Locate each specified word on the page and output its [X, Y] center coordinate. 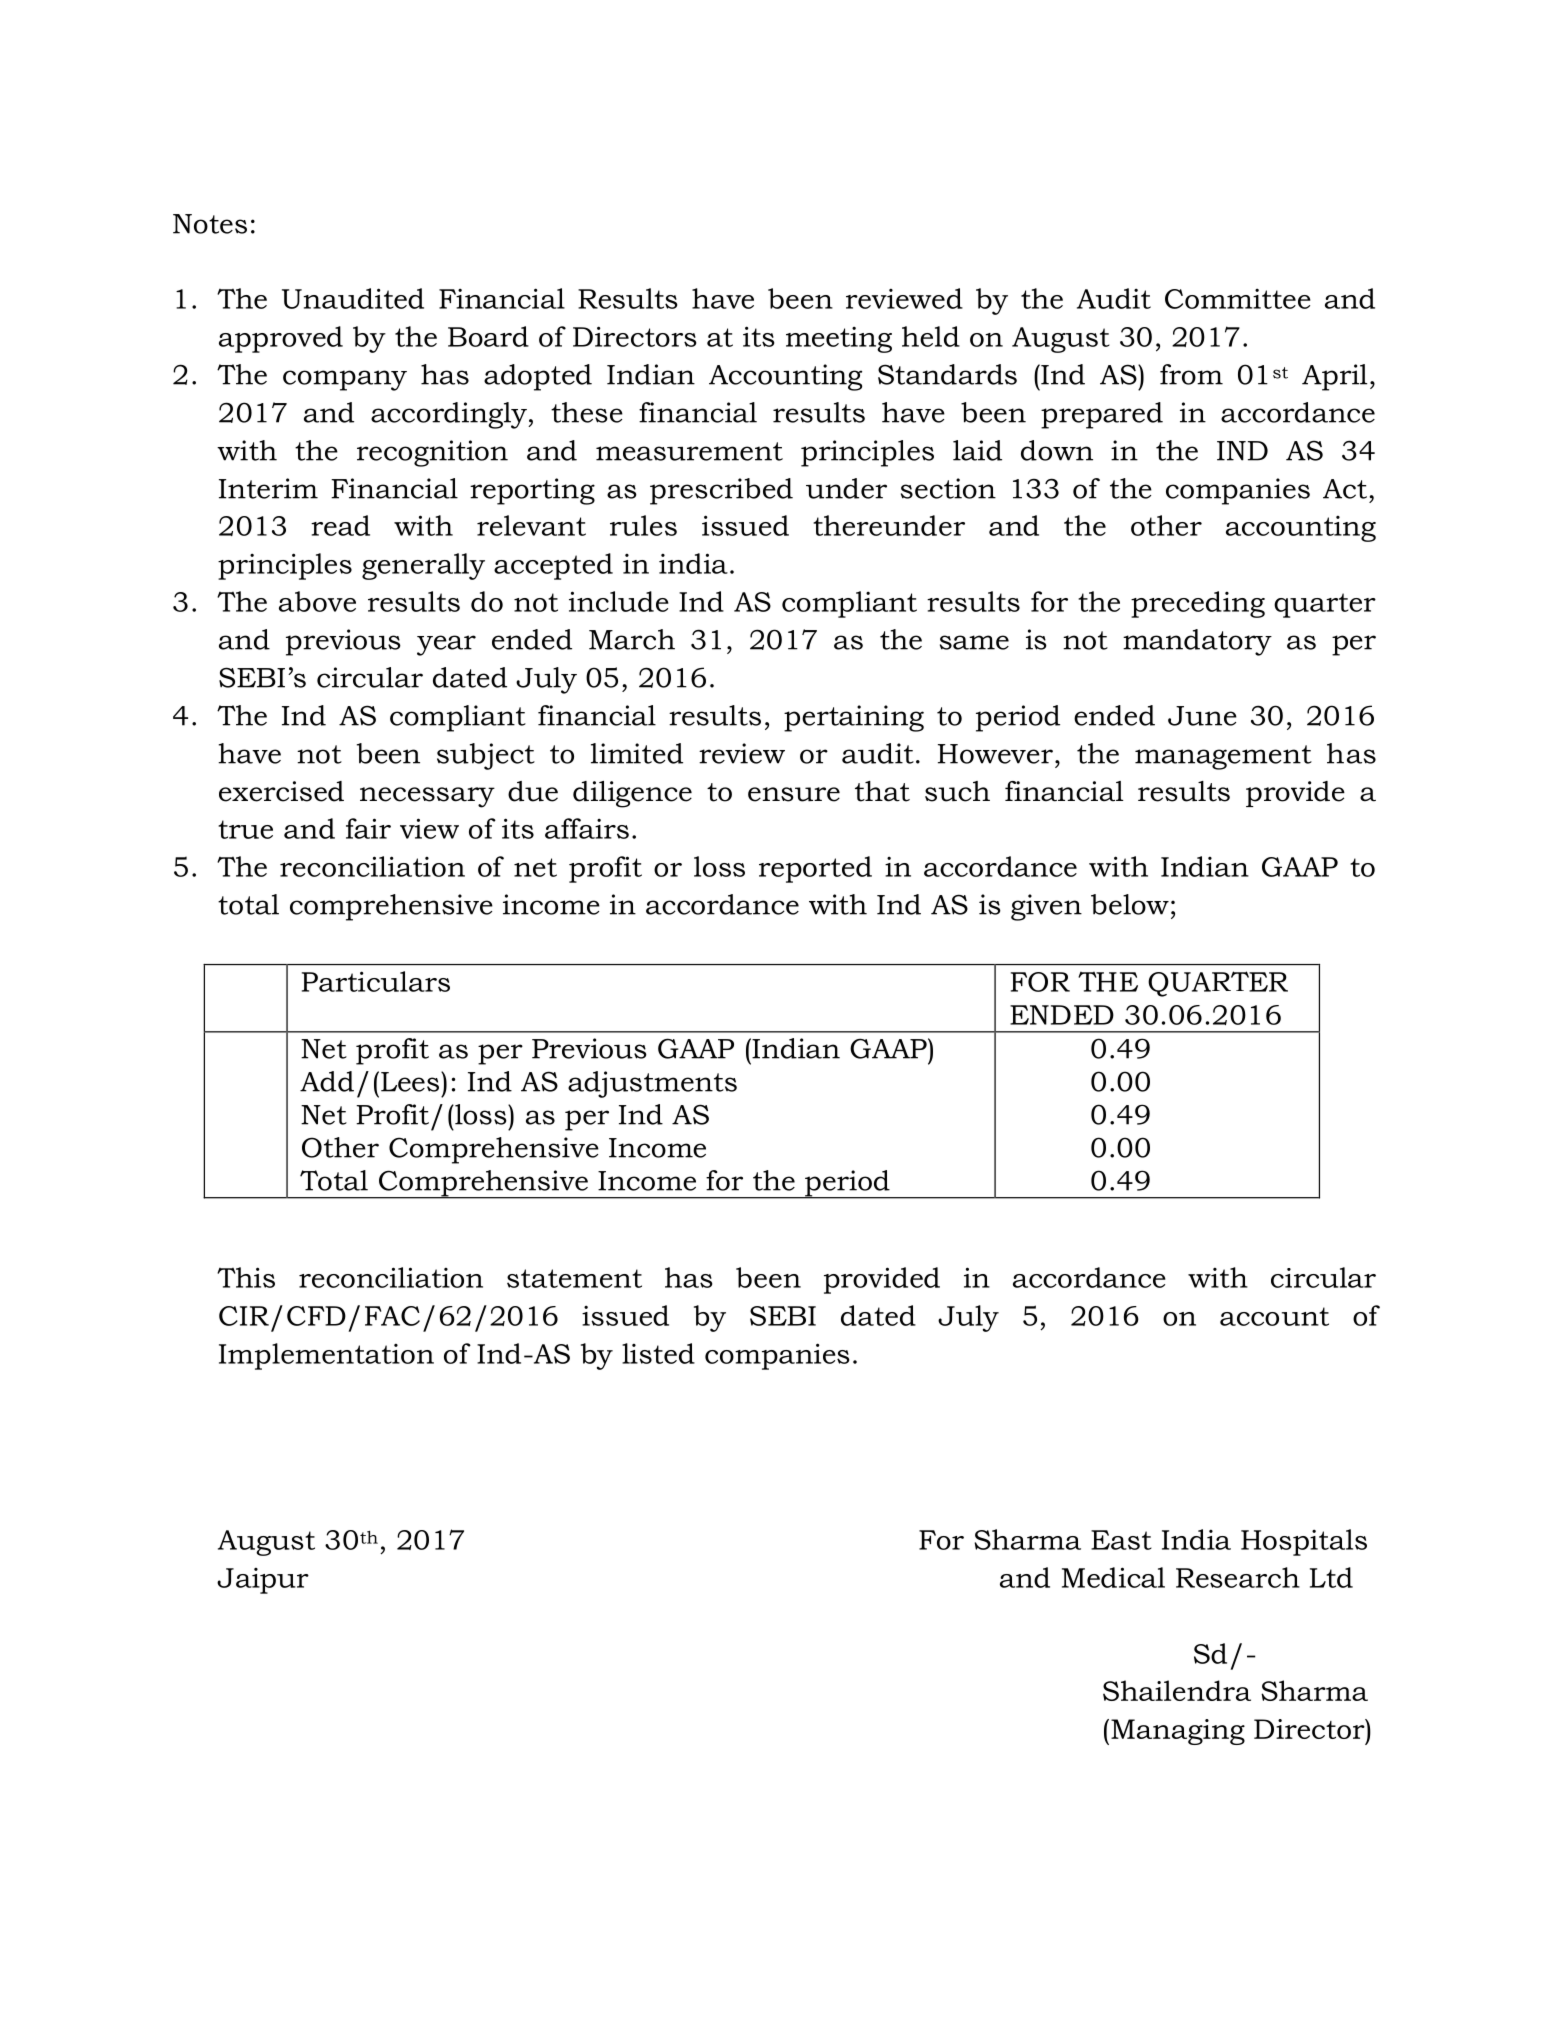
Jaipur [263, 1581]
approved [281, 339]
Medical [1113, 1577]
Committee [1238, 298]
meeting [839, 339]
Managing [1178, 1732]
